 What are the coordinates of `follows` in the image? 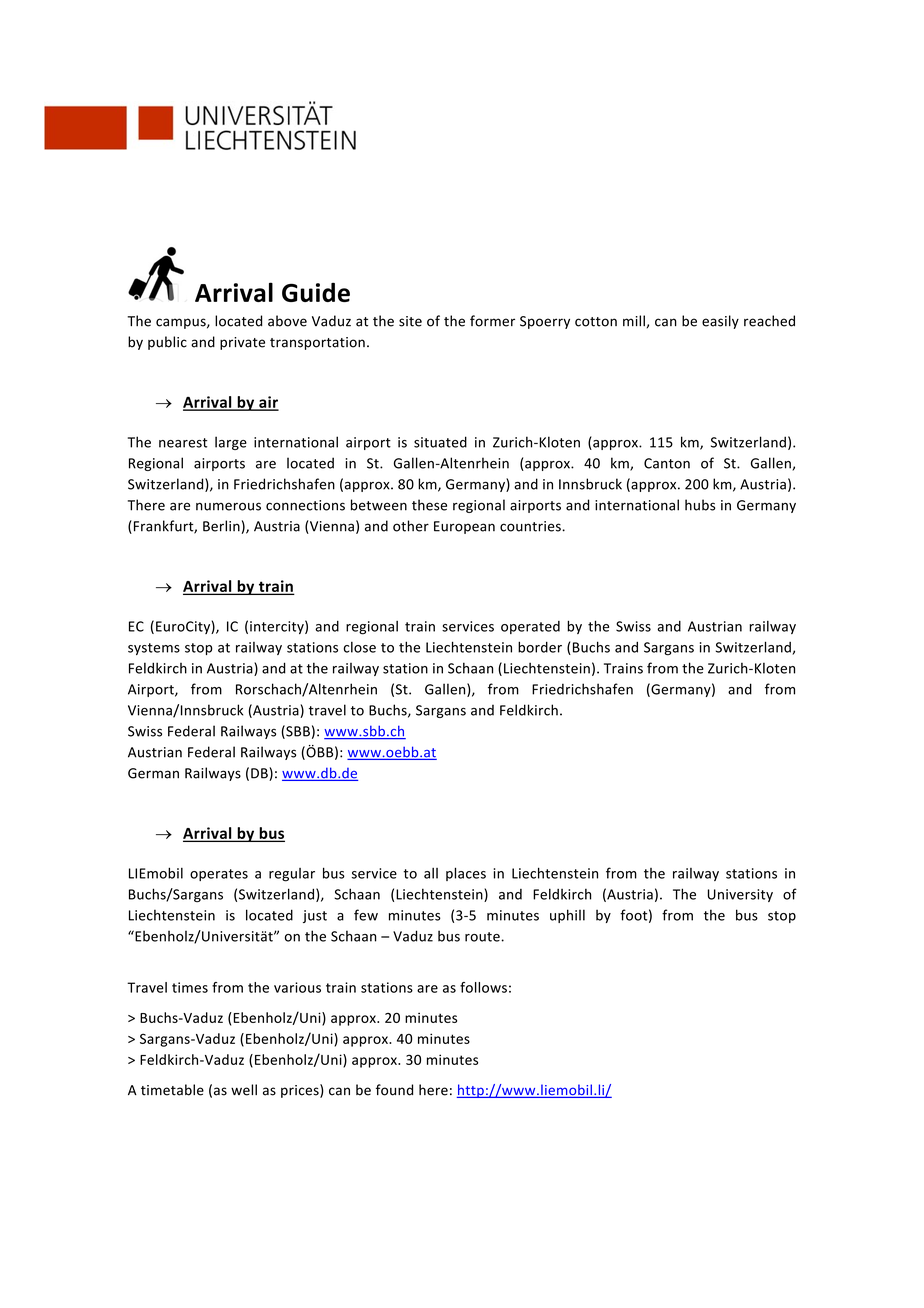 It's located at (483, 987).
